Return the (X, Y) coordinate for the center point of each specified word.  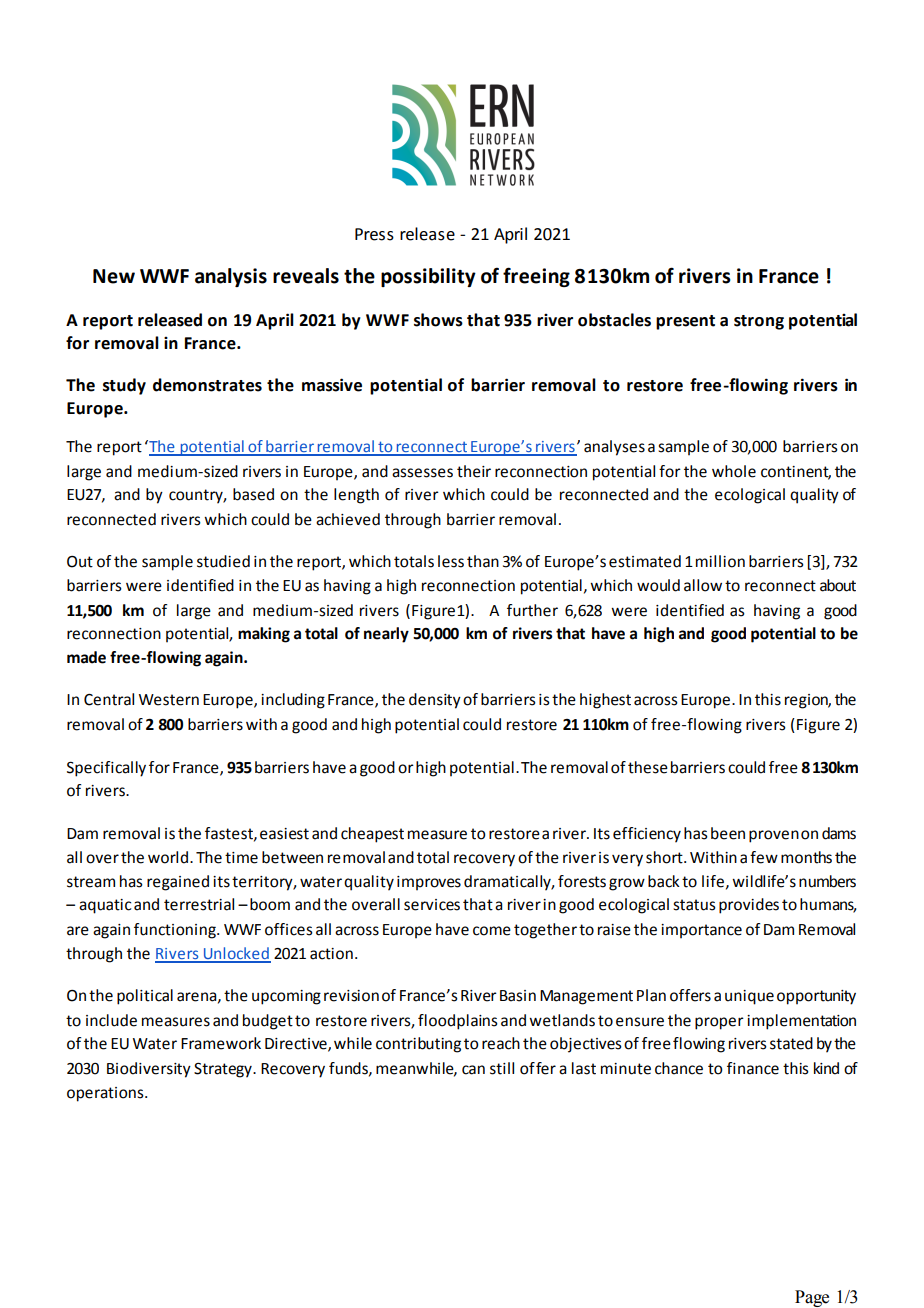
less (451, 561)
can (473, 1070)
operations (106, 1094)
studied (223, 561)
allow (703, 585)
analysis (231, 277)
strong (759, 322)
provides (749, 906)
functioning (176, 931)
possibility (428, 277)
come (492, 931)
